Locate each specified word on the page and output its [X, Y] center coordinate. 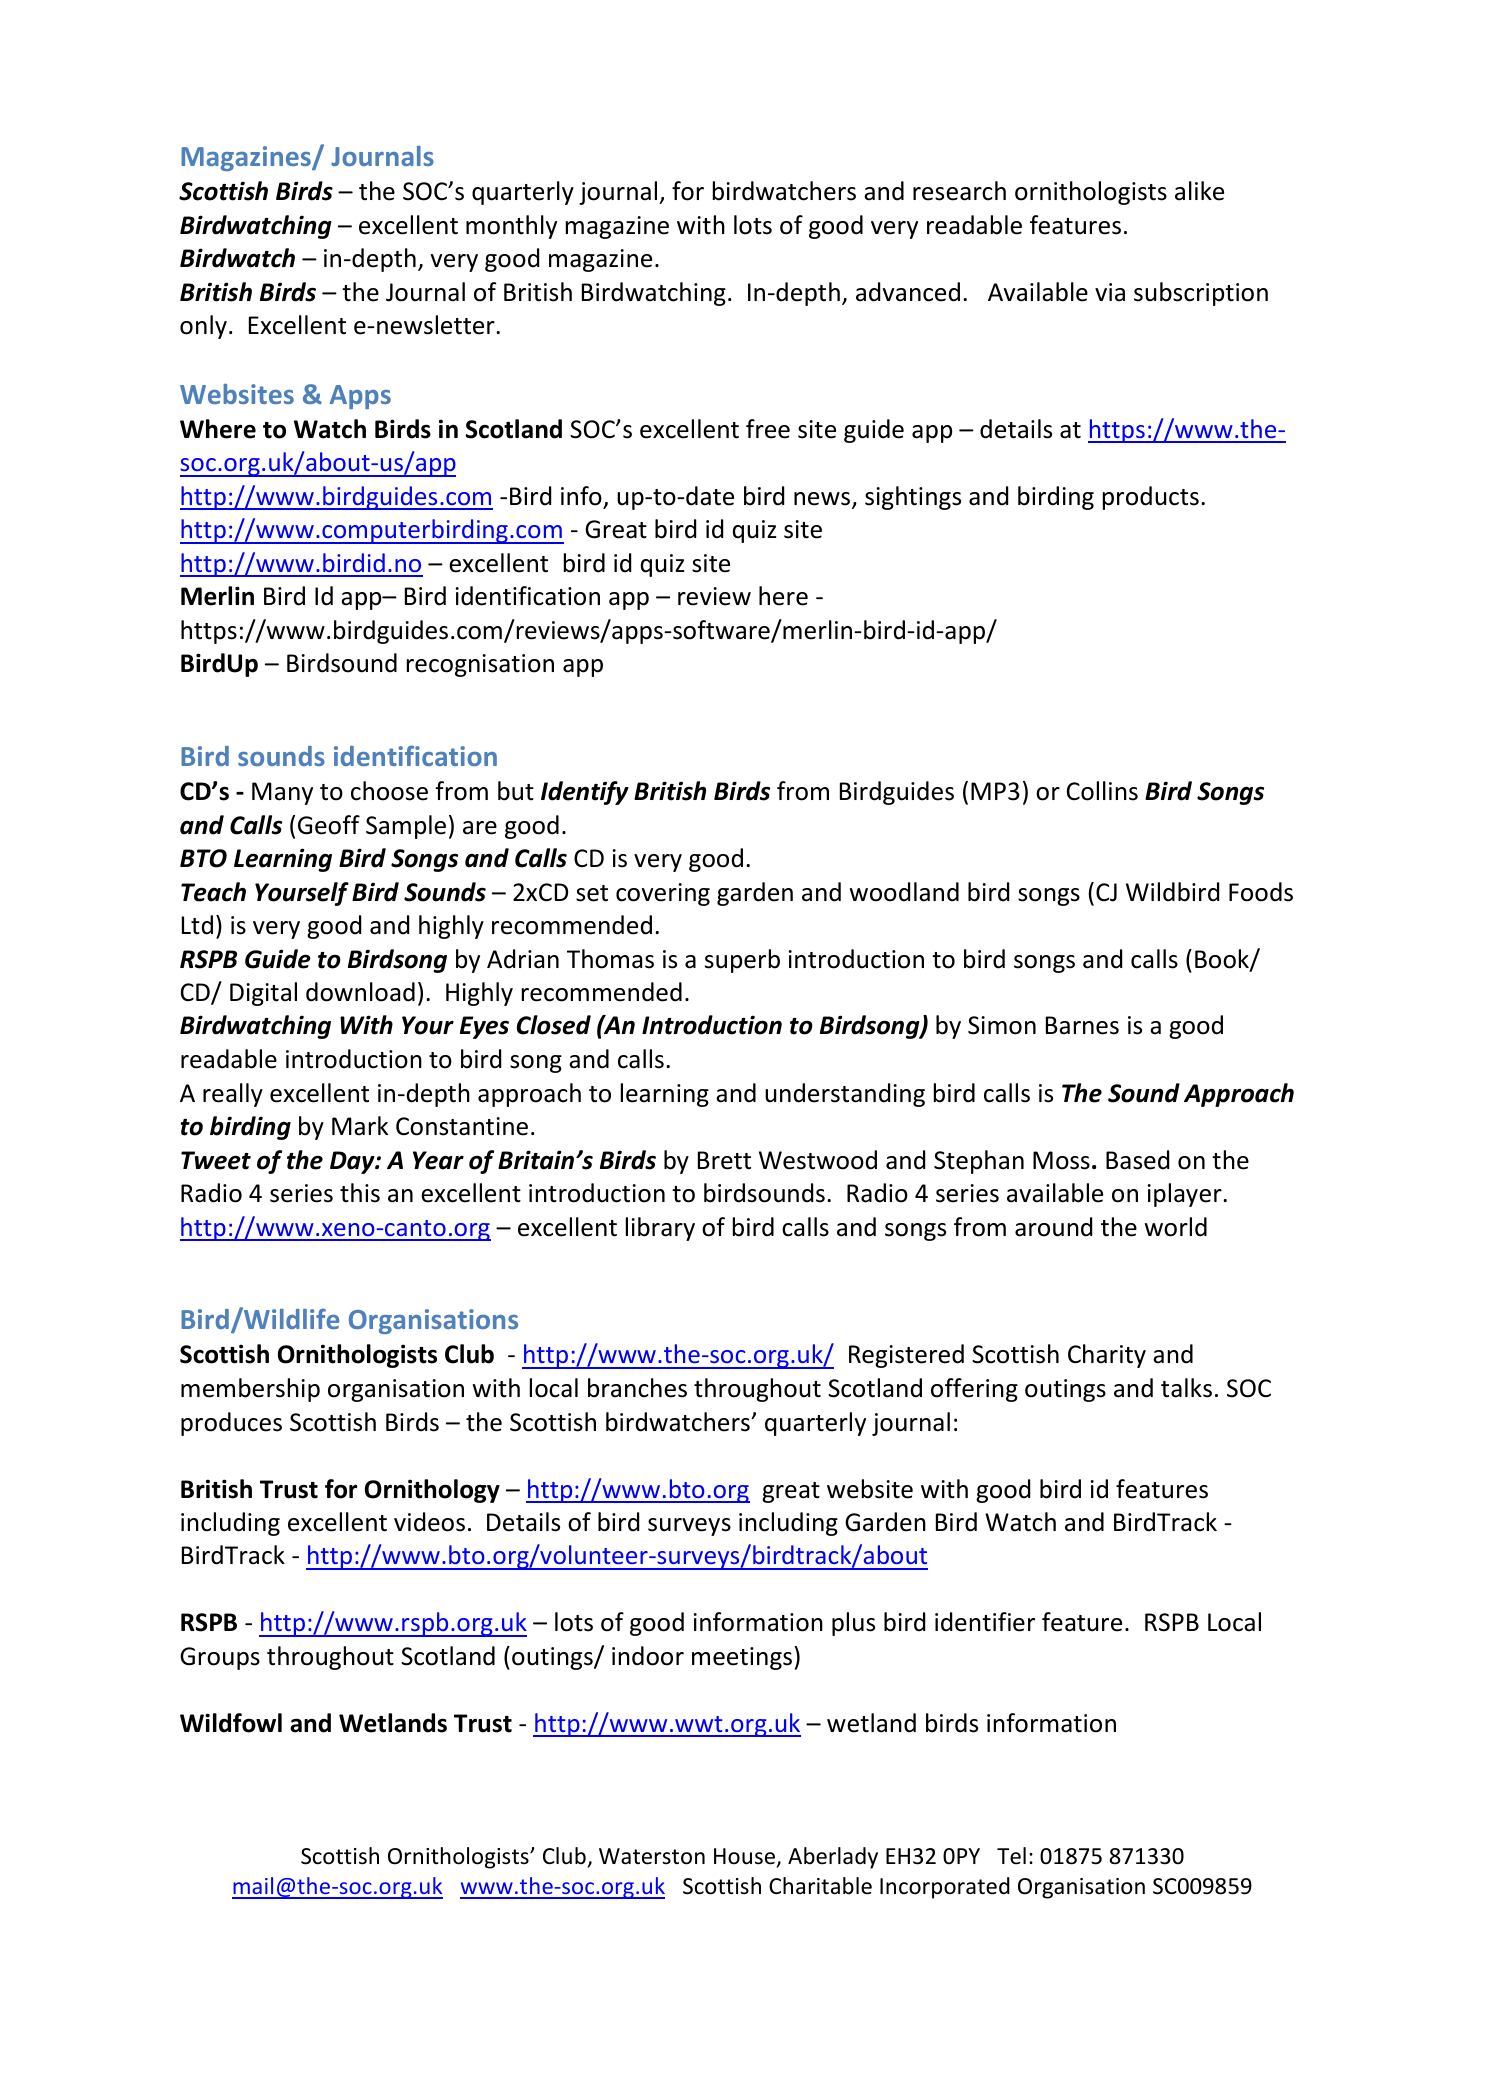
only [203, 327]
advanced [908, 292]
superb [742, 961]
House [746, 1857]
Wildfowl [231, 1723]
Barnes [1082, 1025]
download [360, 992]
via [1110, 292]
